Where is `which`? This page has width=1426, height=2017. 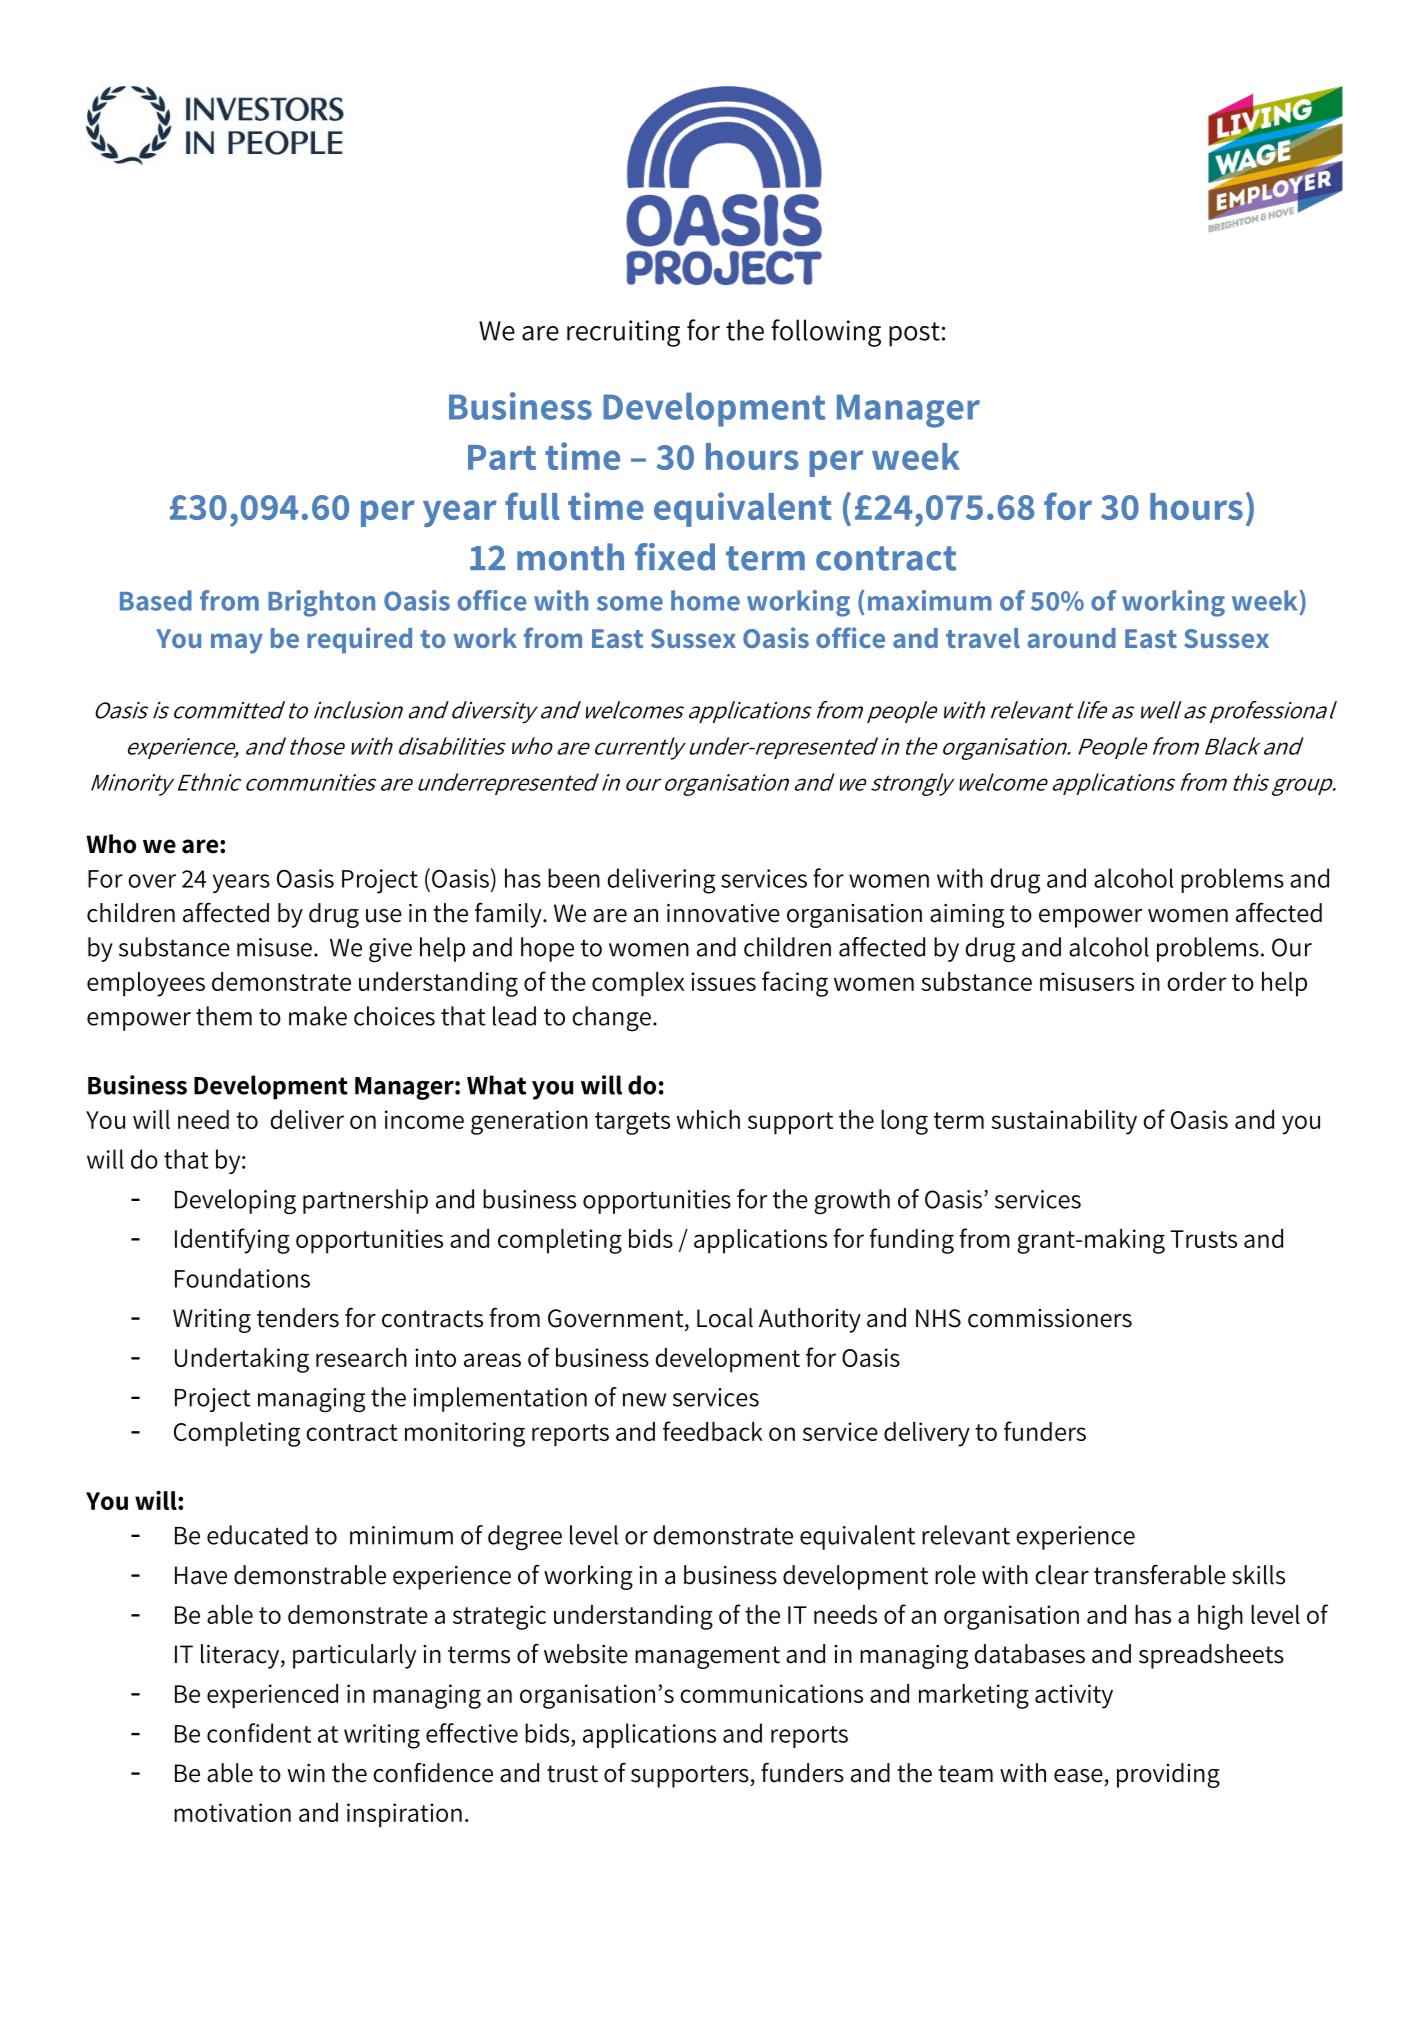
which is located at coordinates (708, 1119).
